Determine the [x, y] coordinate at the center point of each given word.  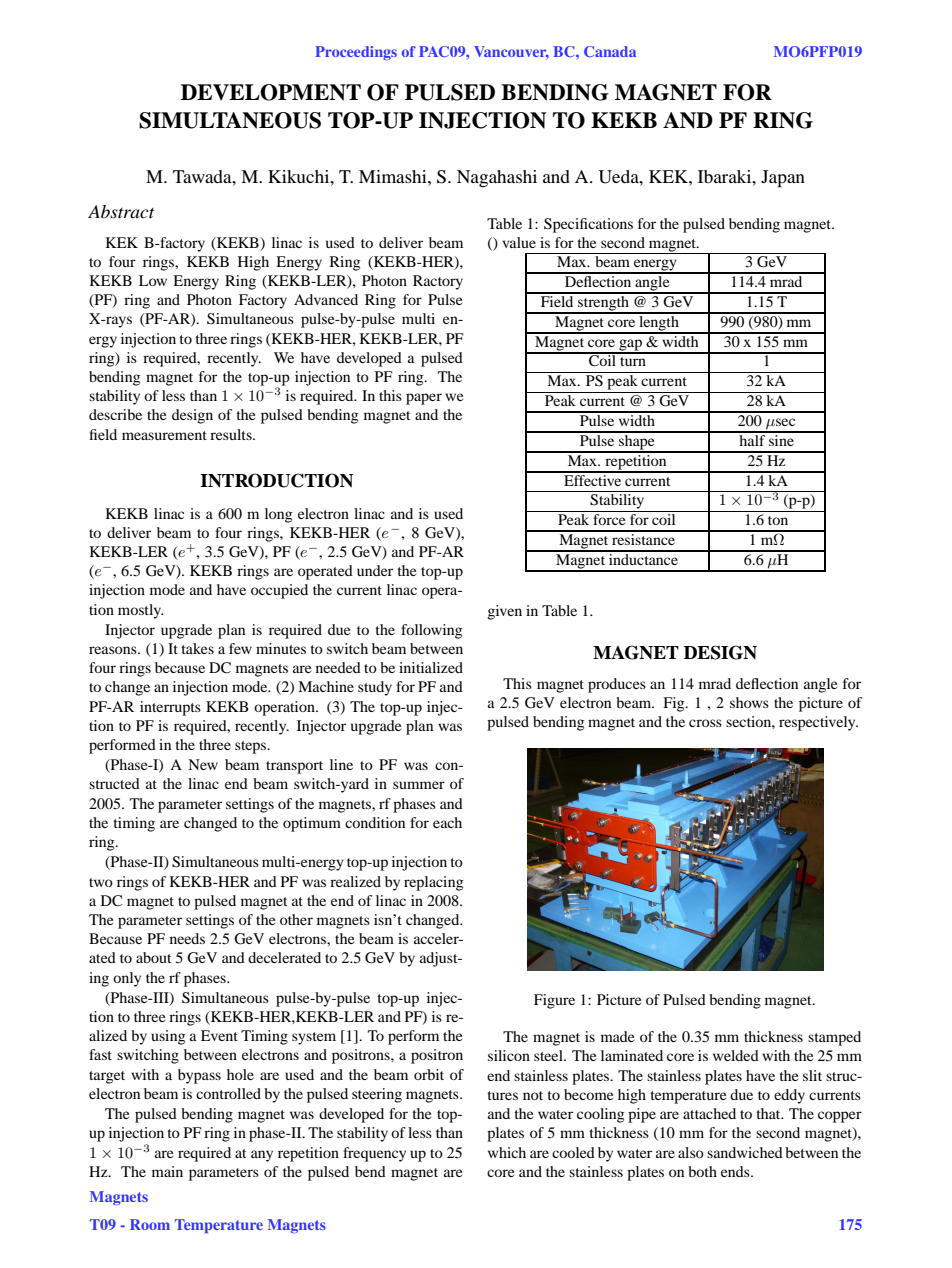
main [167, 1171]
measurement [164, 435]
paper [424, 399]
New [203, 764]
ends [736, 1171]
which [507, 1152]
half [752, 439]
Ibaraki [726, 176]
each [447, 822]
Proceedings [356, 53]
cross [705, 723]
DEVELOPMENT [271, 92]
